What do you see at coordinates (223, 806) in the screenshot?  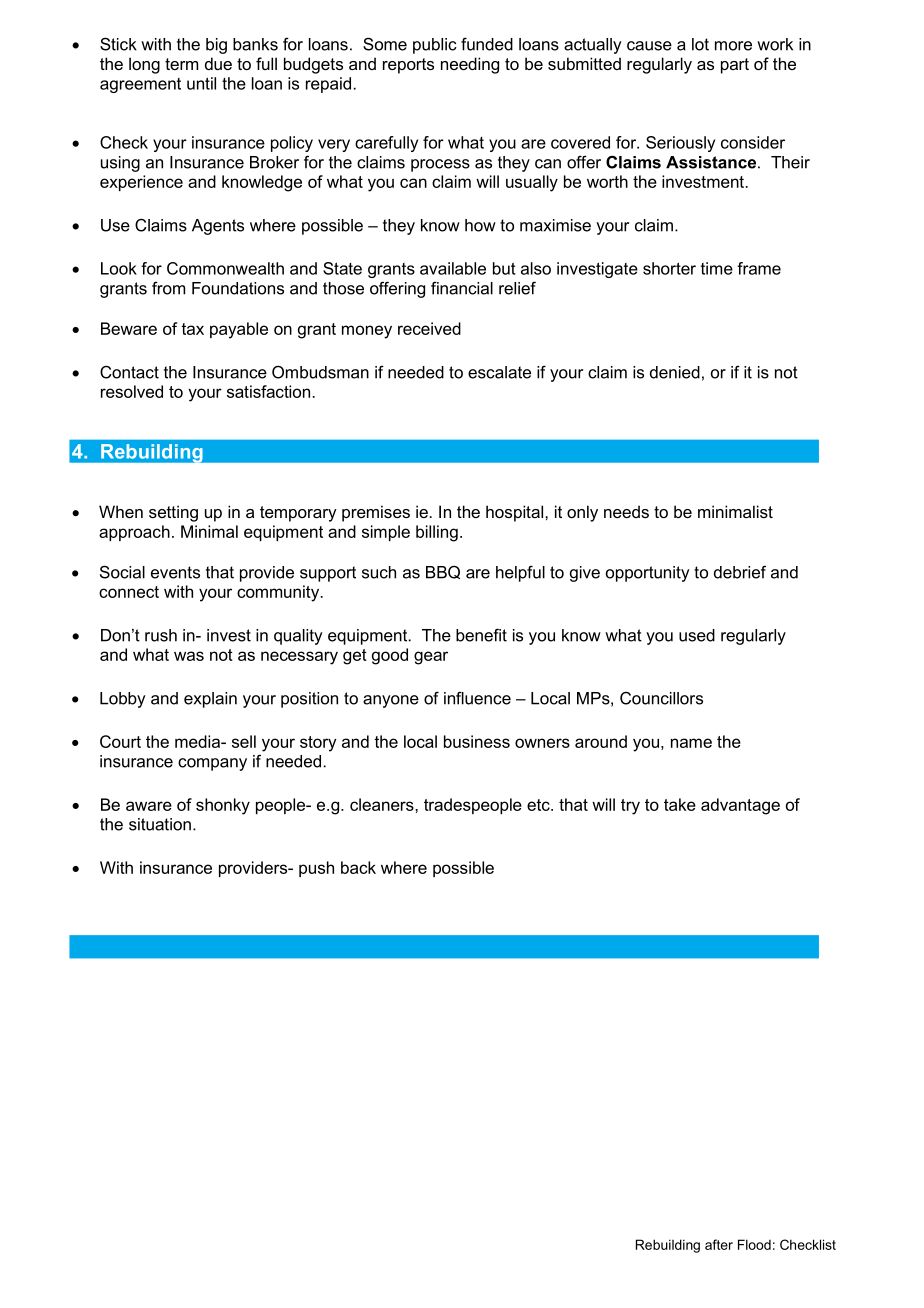 I see `shonky` at bounding box center [223, 806].
